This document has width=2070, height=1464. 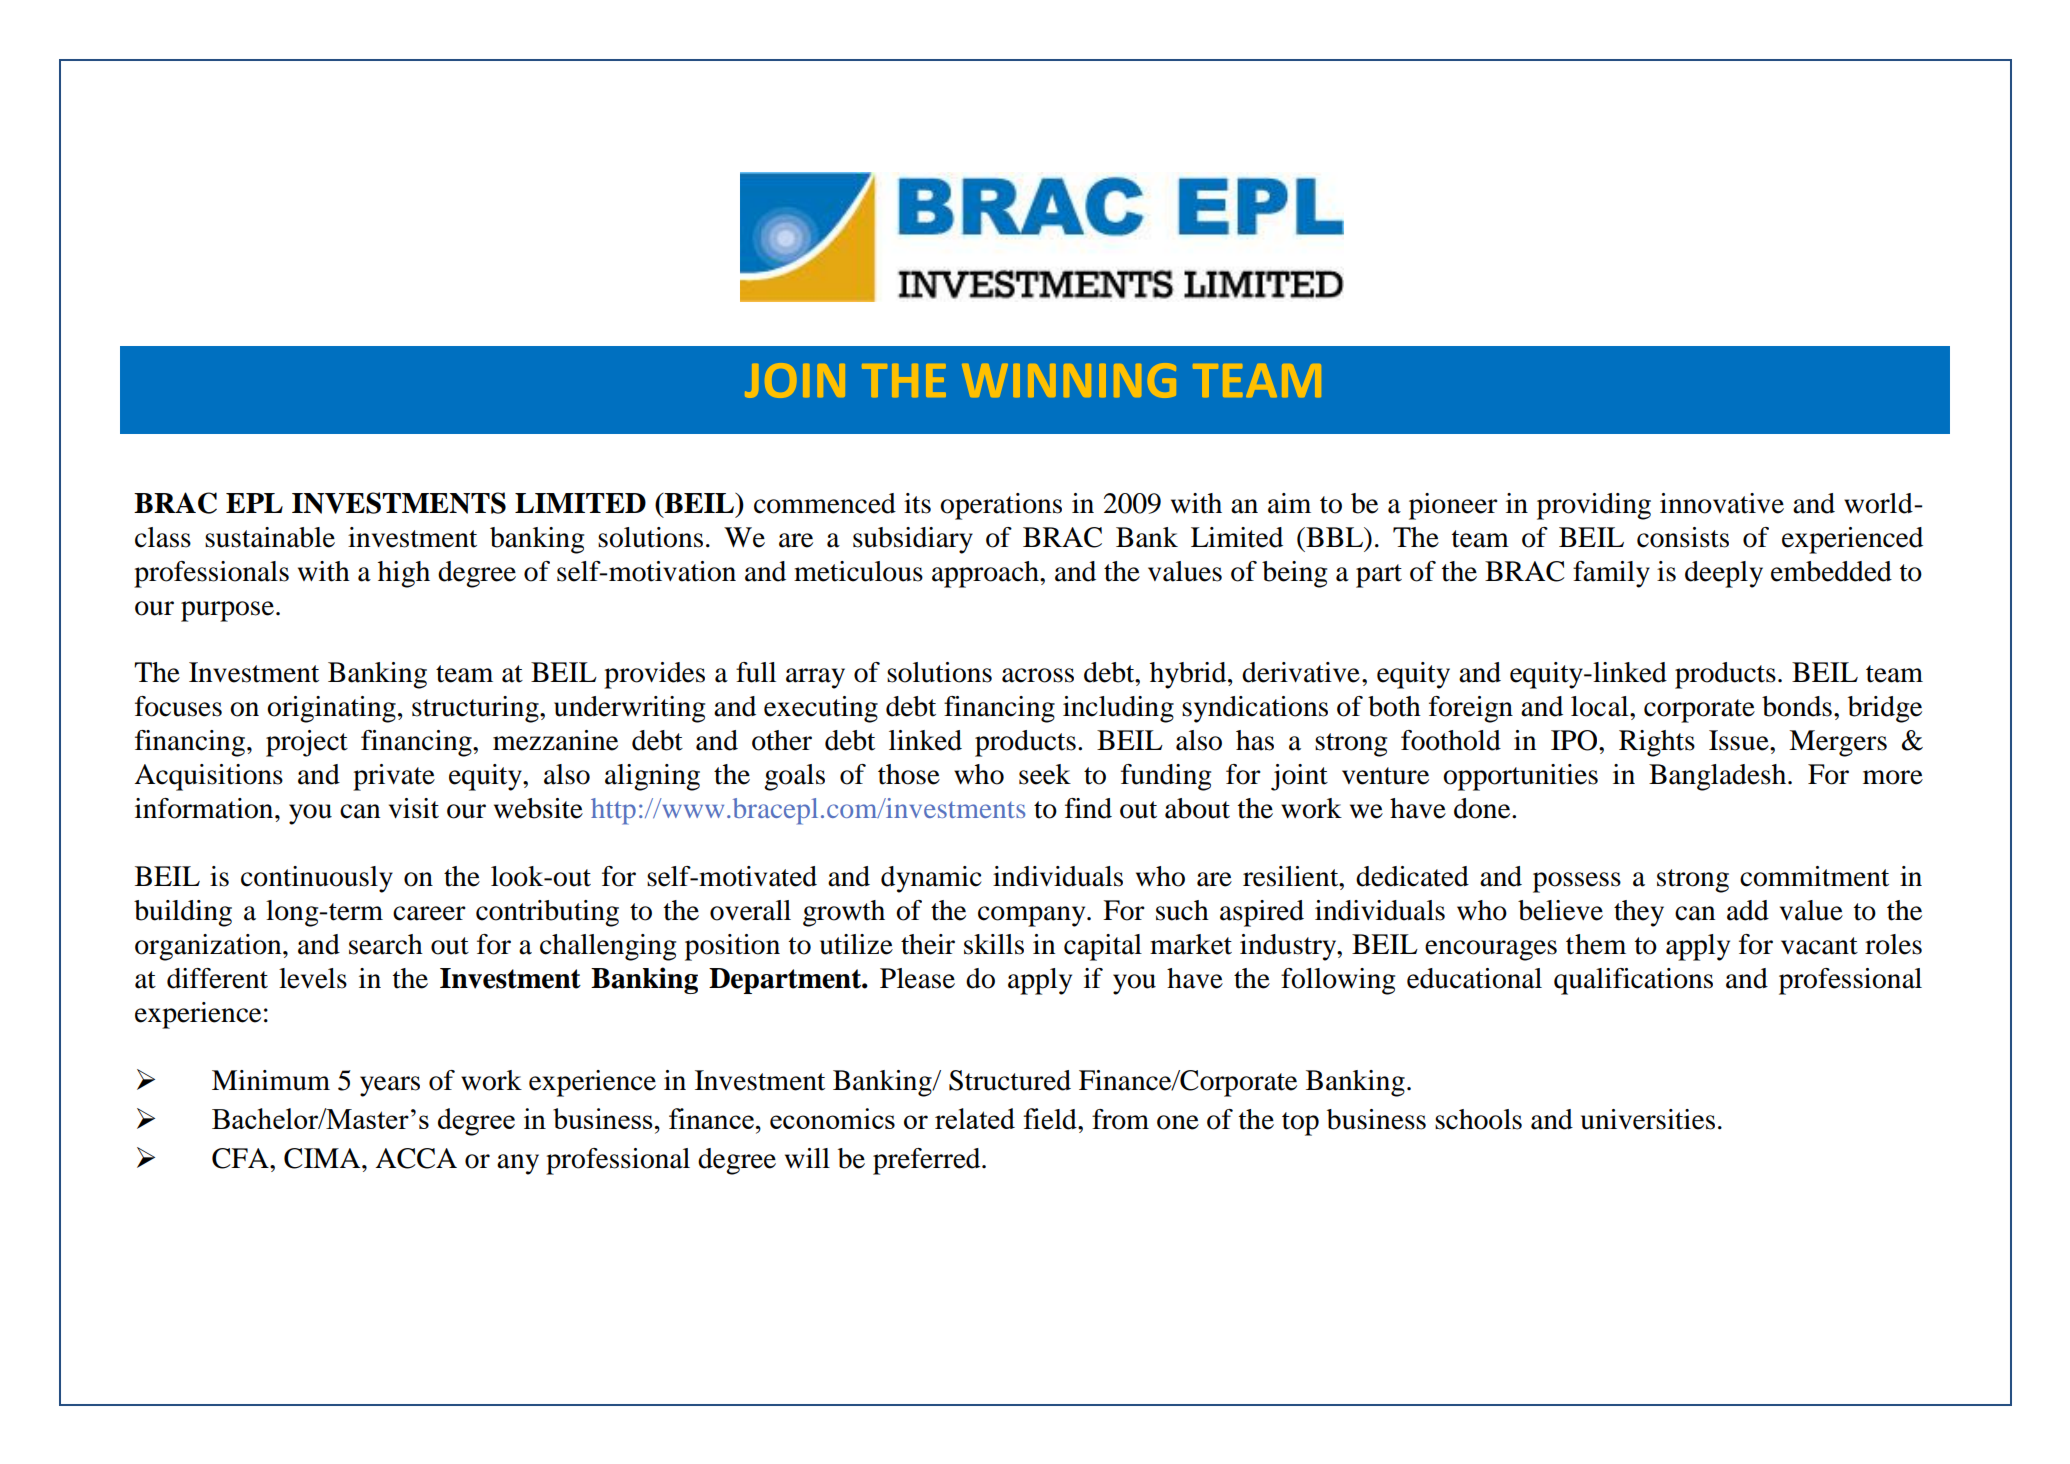 What do you see at coordinates (1051, 1119) in the document?
I see `field` at bounding box center [1051, 1119].
